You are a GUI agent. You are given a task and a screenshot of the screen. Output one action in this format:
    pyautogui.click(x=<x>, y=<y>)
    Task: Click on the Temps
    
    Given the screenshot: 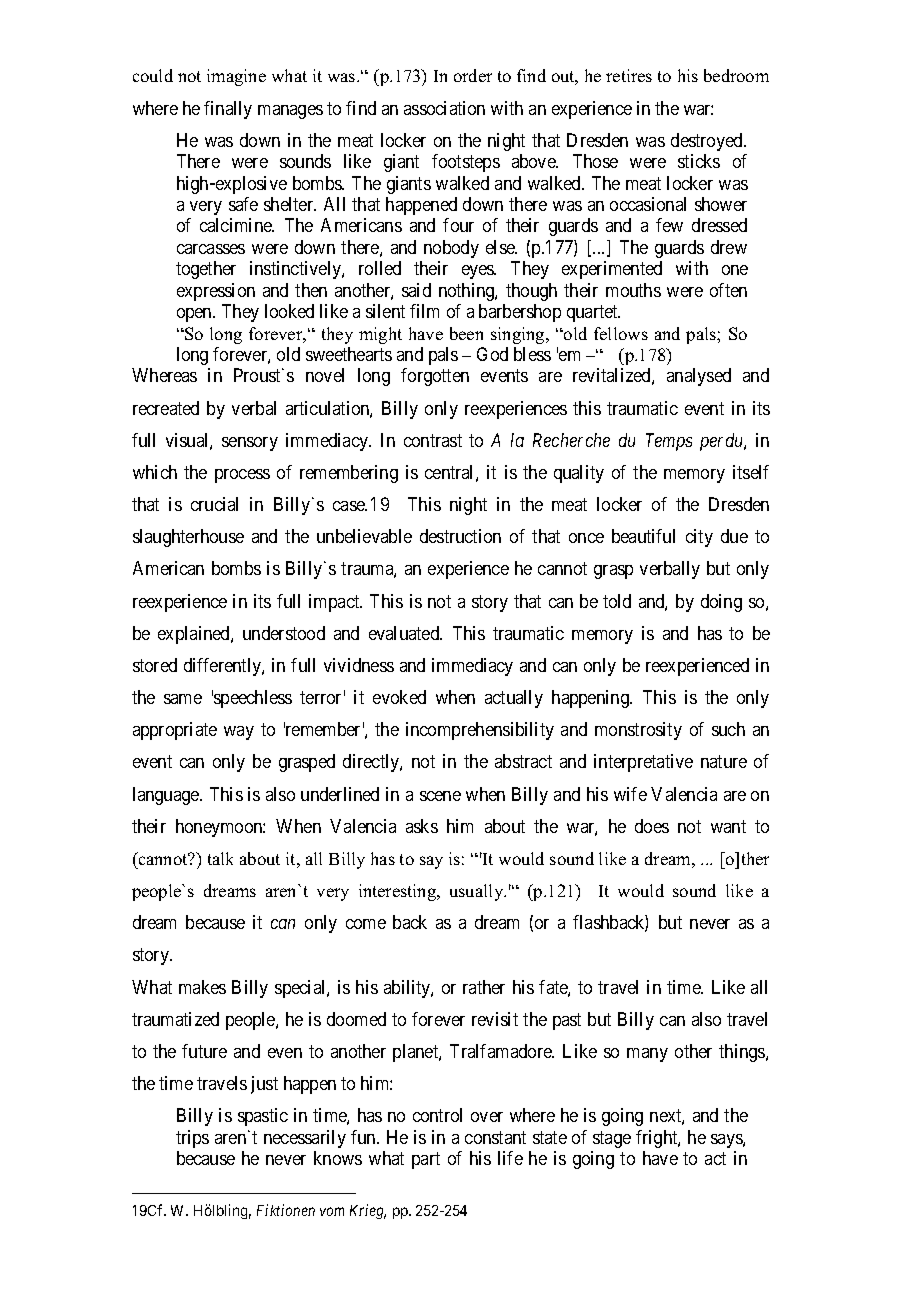 What is the action you would take?
    pyautogui.click(x=669, y=442)
